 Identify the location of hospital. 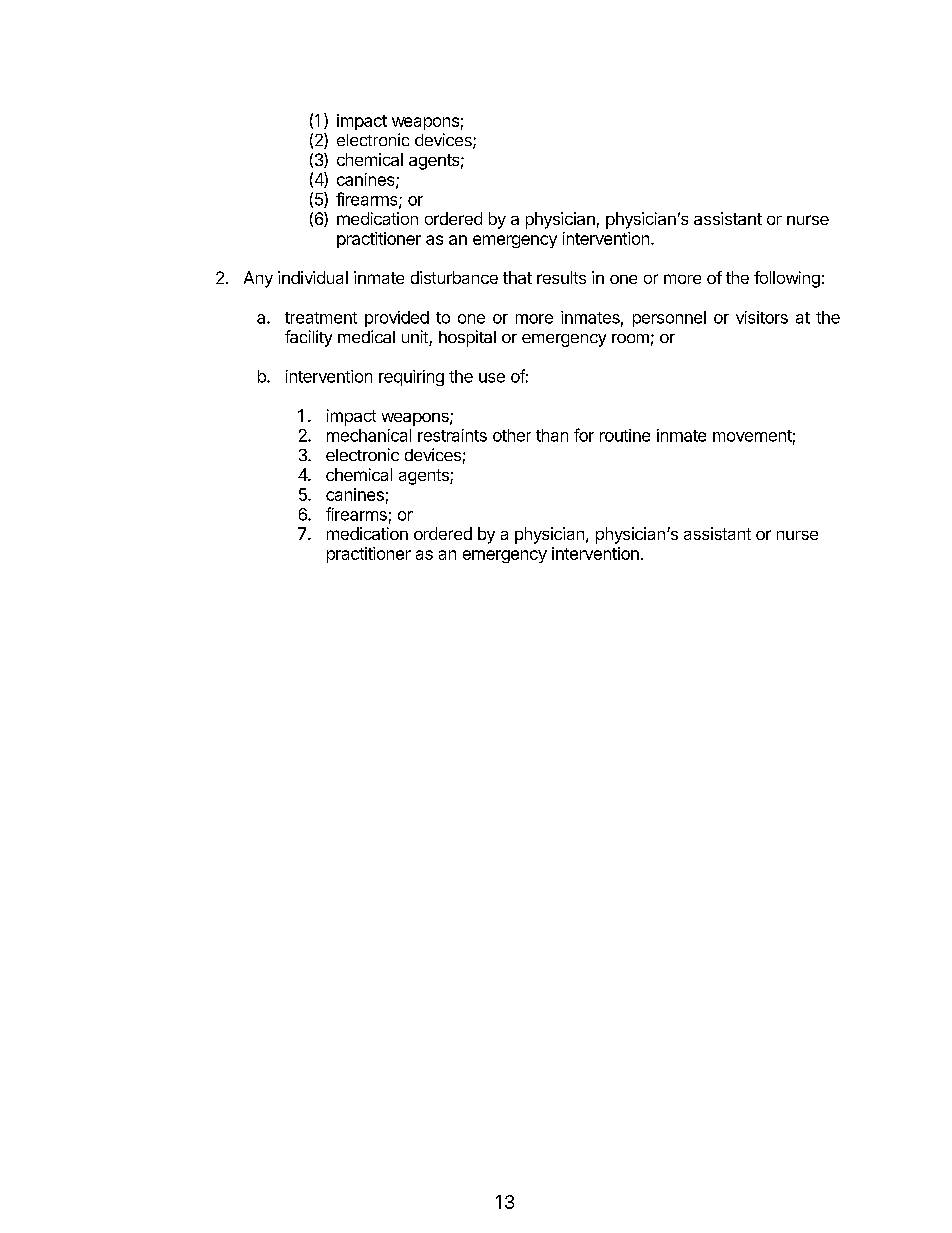
(467, 338).
